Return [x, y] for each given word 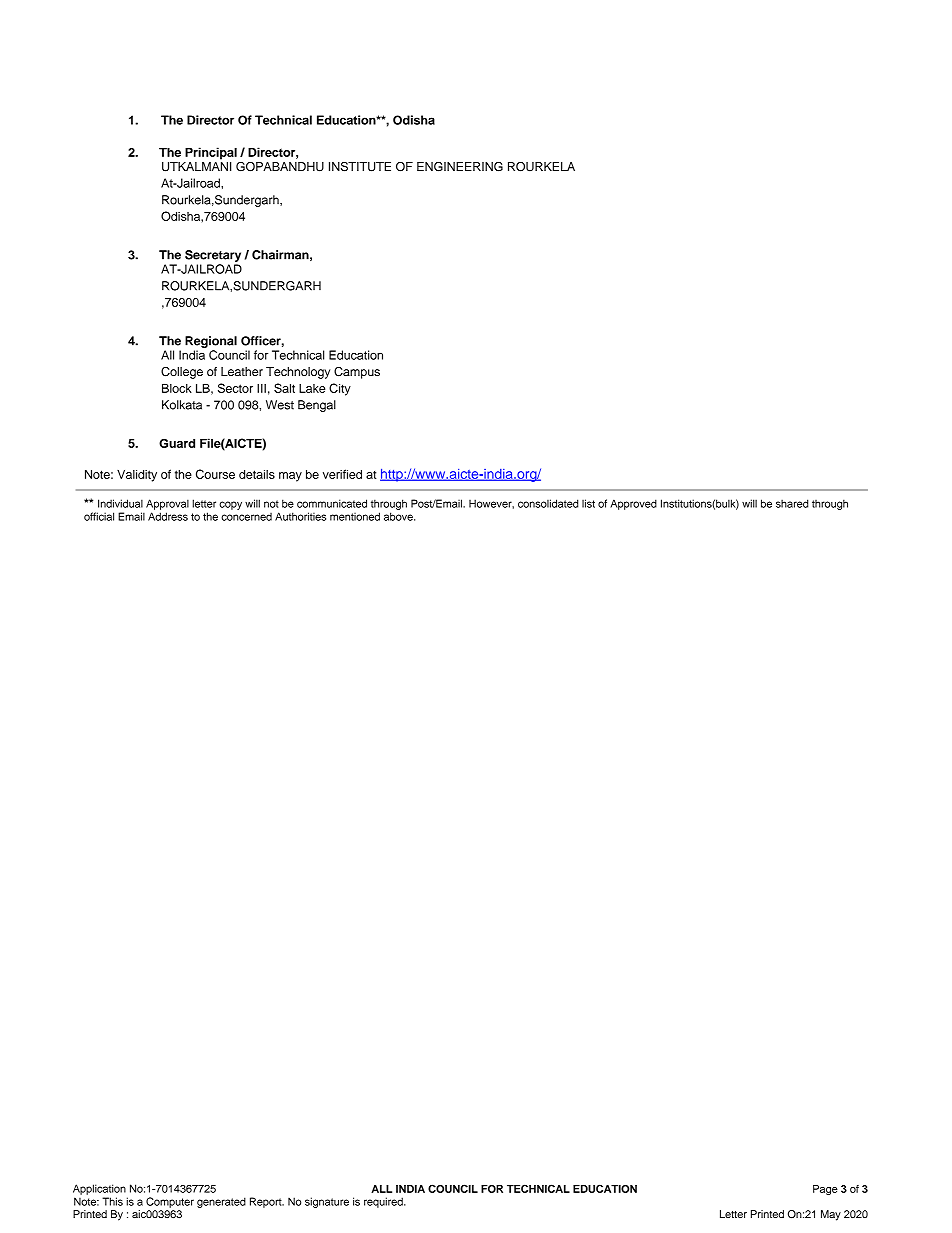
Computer [170, 1202]
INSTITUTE [360, 167]
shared [792, 503]
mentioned [355, 516]
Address [168, 516]
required [384, 1202]
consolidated [548, 503]
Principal [211, 153]
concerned [246, 517]
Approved [633, 504]
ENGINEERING [460, 167]
